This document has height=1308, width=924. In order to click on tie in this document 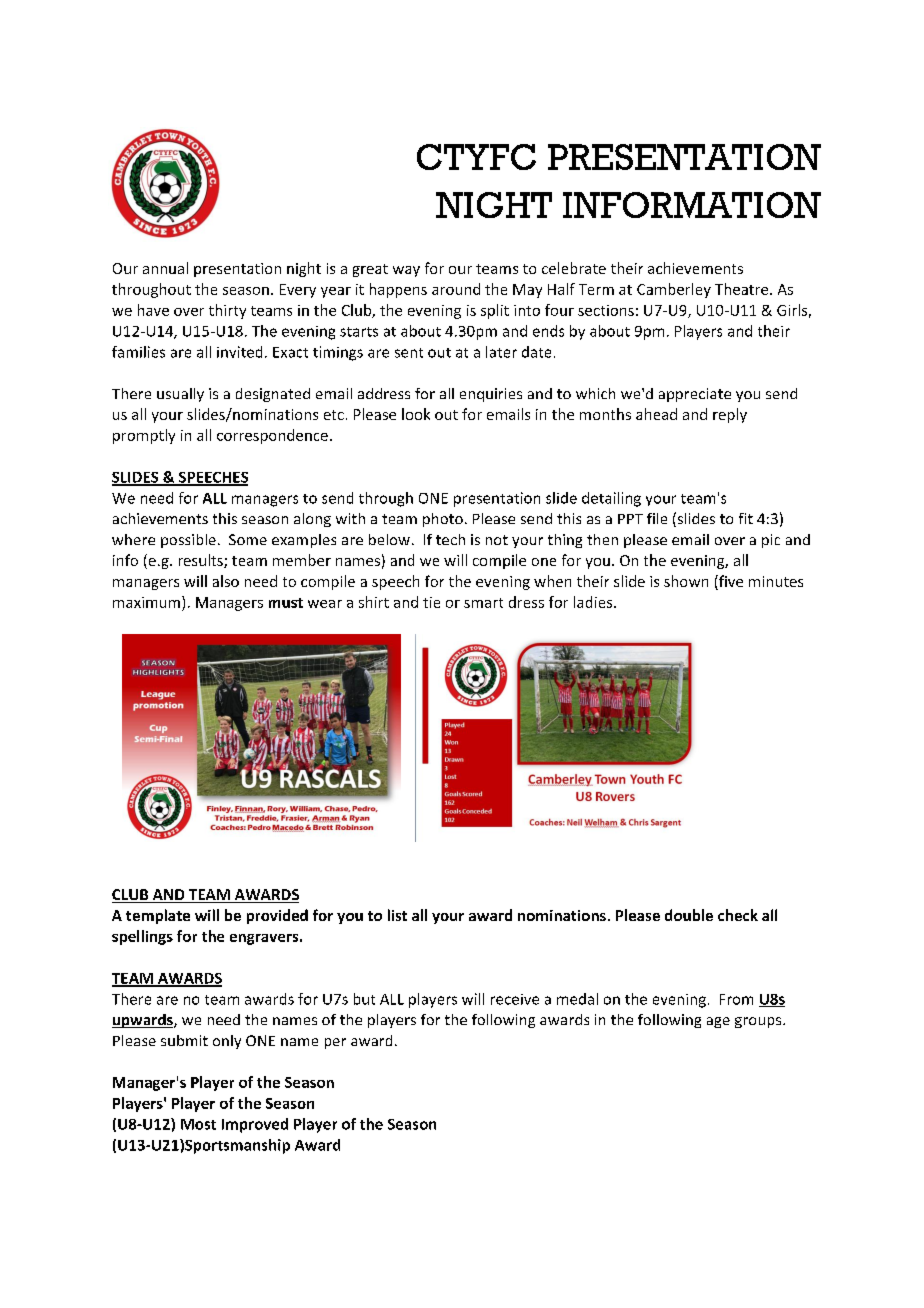, I will do `click(431, 602)`.
